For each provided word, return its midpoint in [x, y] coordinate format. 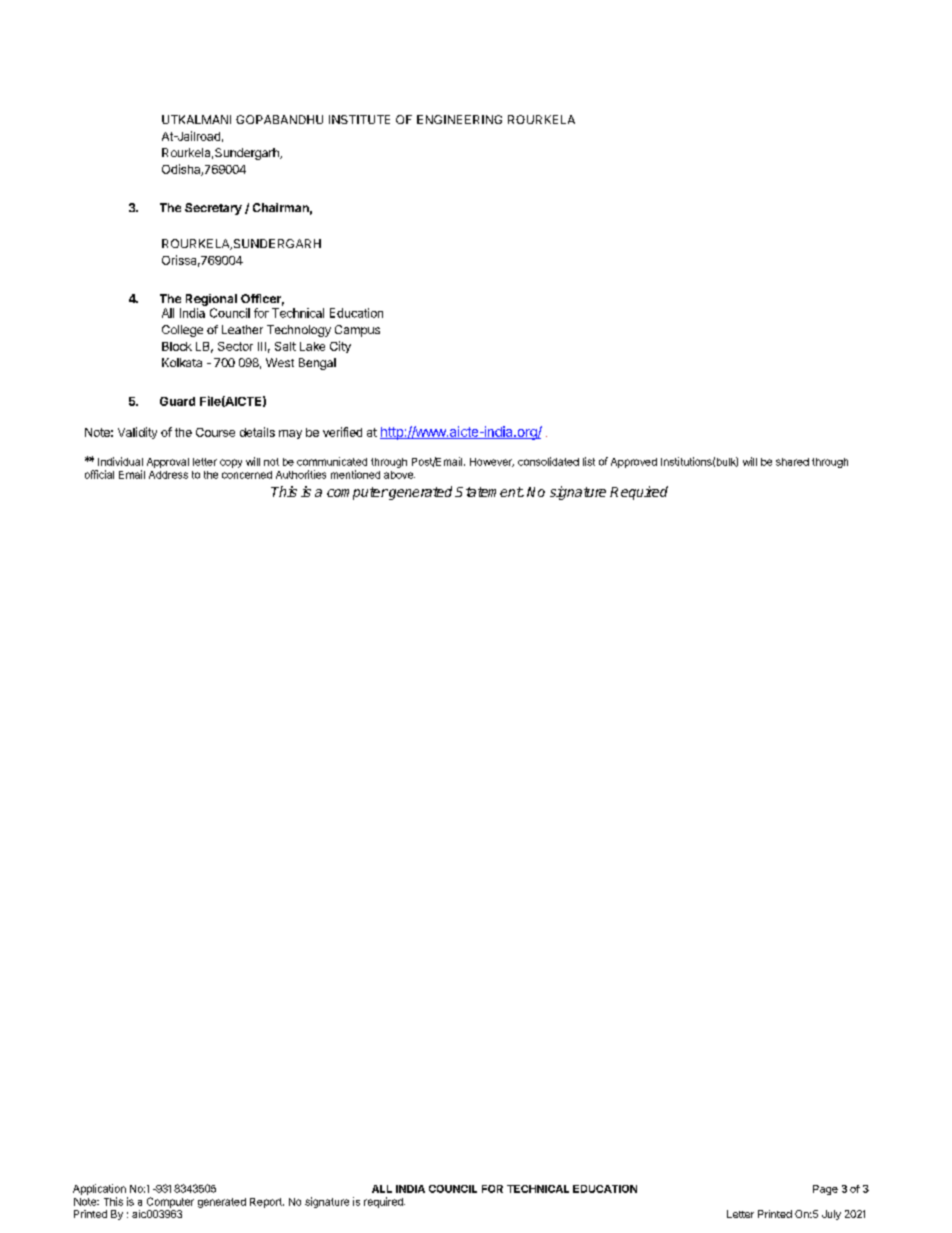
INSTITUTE [359, 119]
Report [267, 1203]
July [831, 1215]
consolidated [548, 461]
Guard [177, 401]
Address [168, 475]
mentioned [355, 474]
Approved [634, 463]
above [399, 475]
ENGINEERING [459, 119]
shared [792, 462]
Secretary [213, 209]
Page [825, 1190]
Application [99, 1189]
